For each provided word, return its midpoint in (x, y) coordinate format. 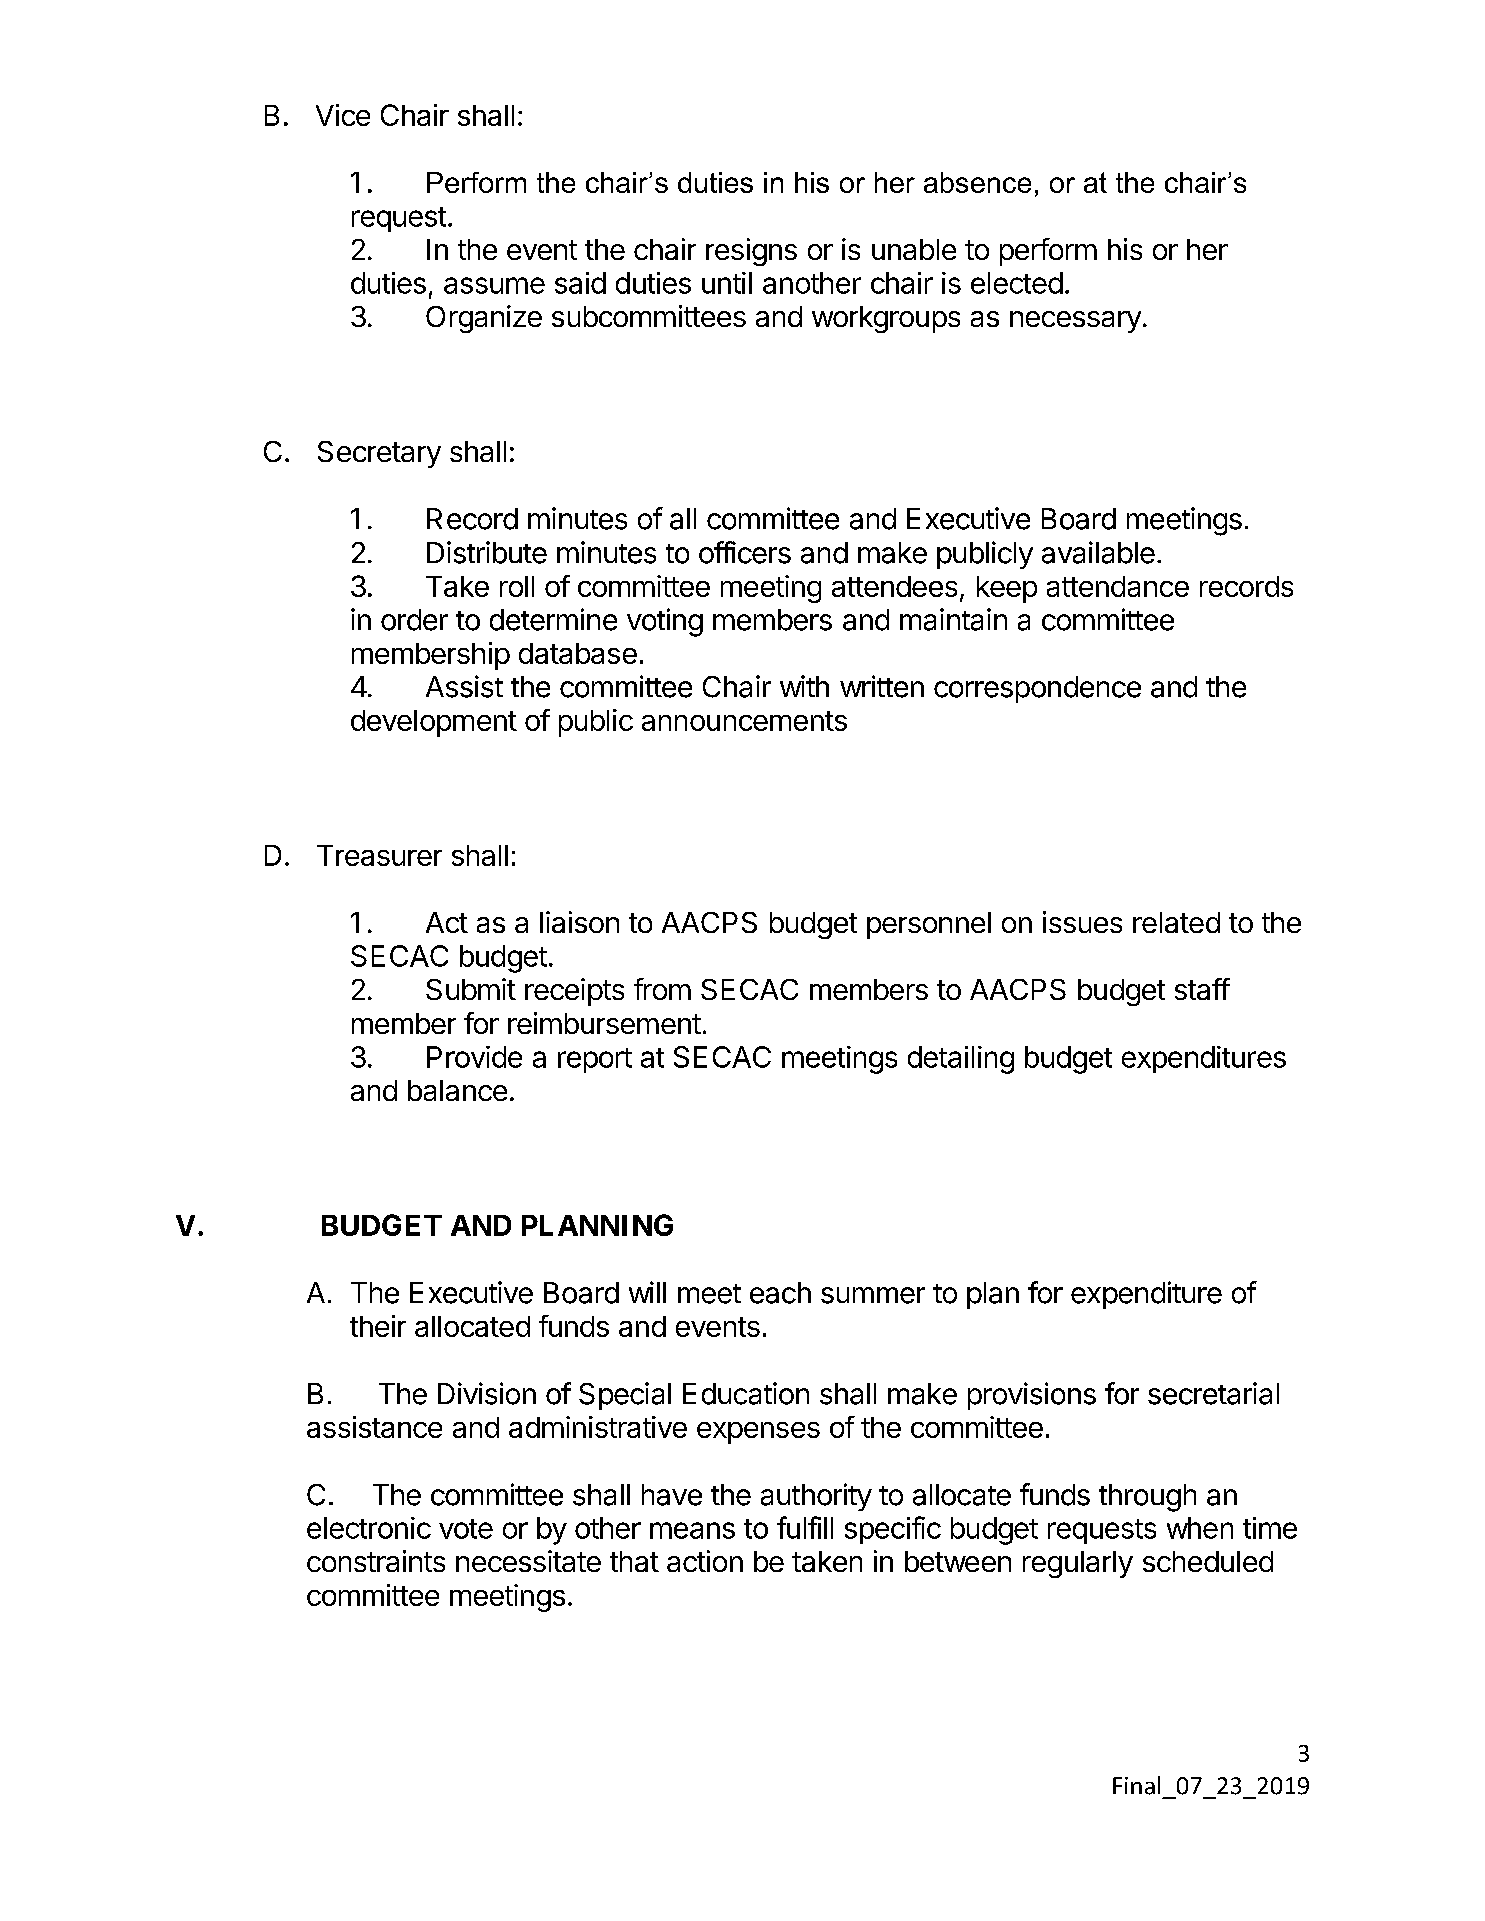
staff (1202, 989)
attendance (1118, 586)
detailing (961, 1060)
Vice (343, 115)
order (414, 620)
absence (977, 182)
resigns (751, 252)
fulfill (805, 1527)
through (1147, 1498)
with (804, 686)
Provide (474, 1057)
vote (466, 1529)
